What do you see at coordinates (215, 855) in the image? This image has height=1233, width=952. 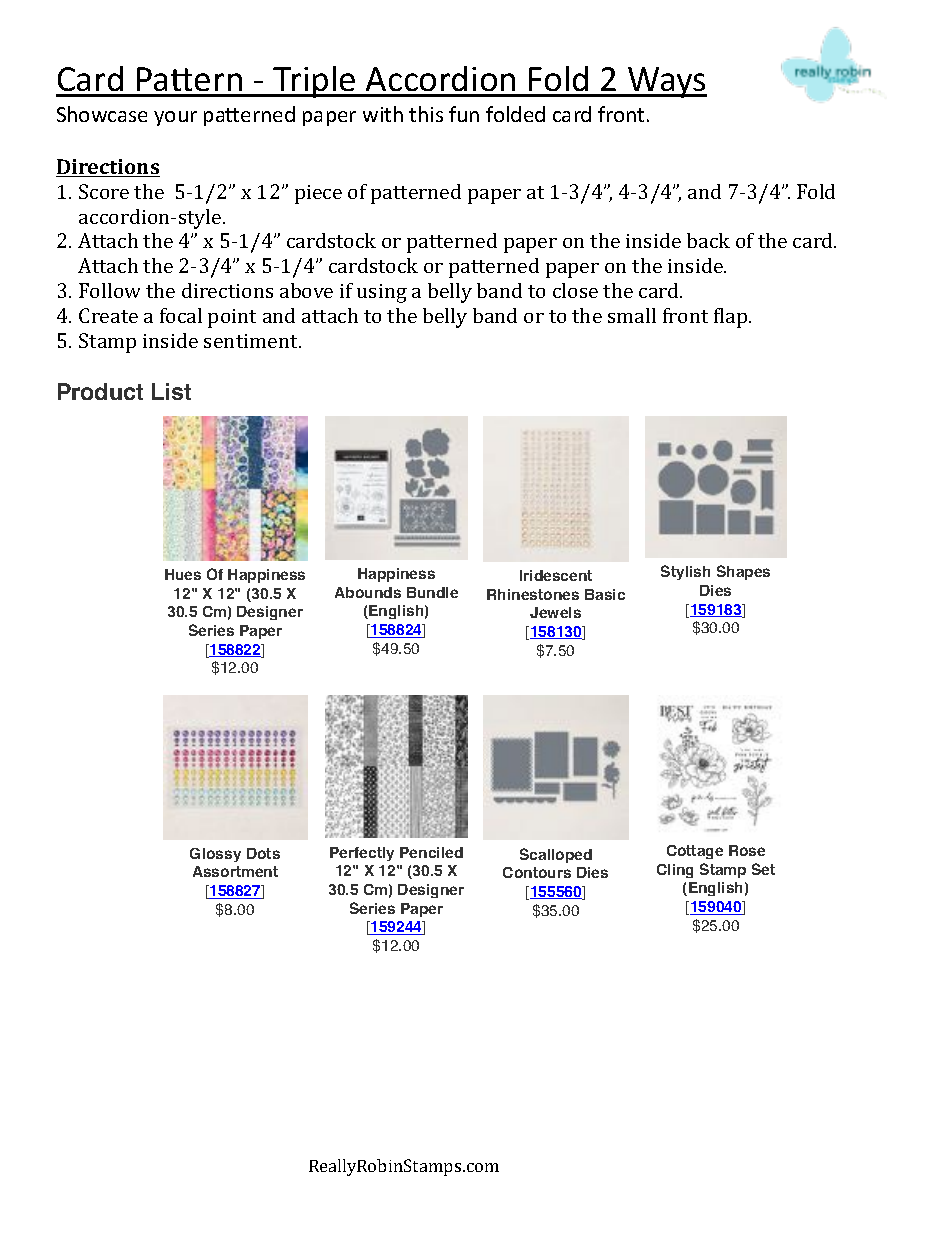 I see `Glossy` at bounding box center [215, 855].
